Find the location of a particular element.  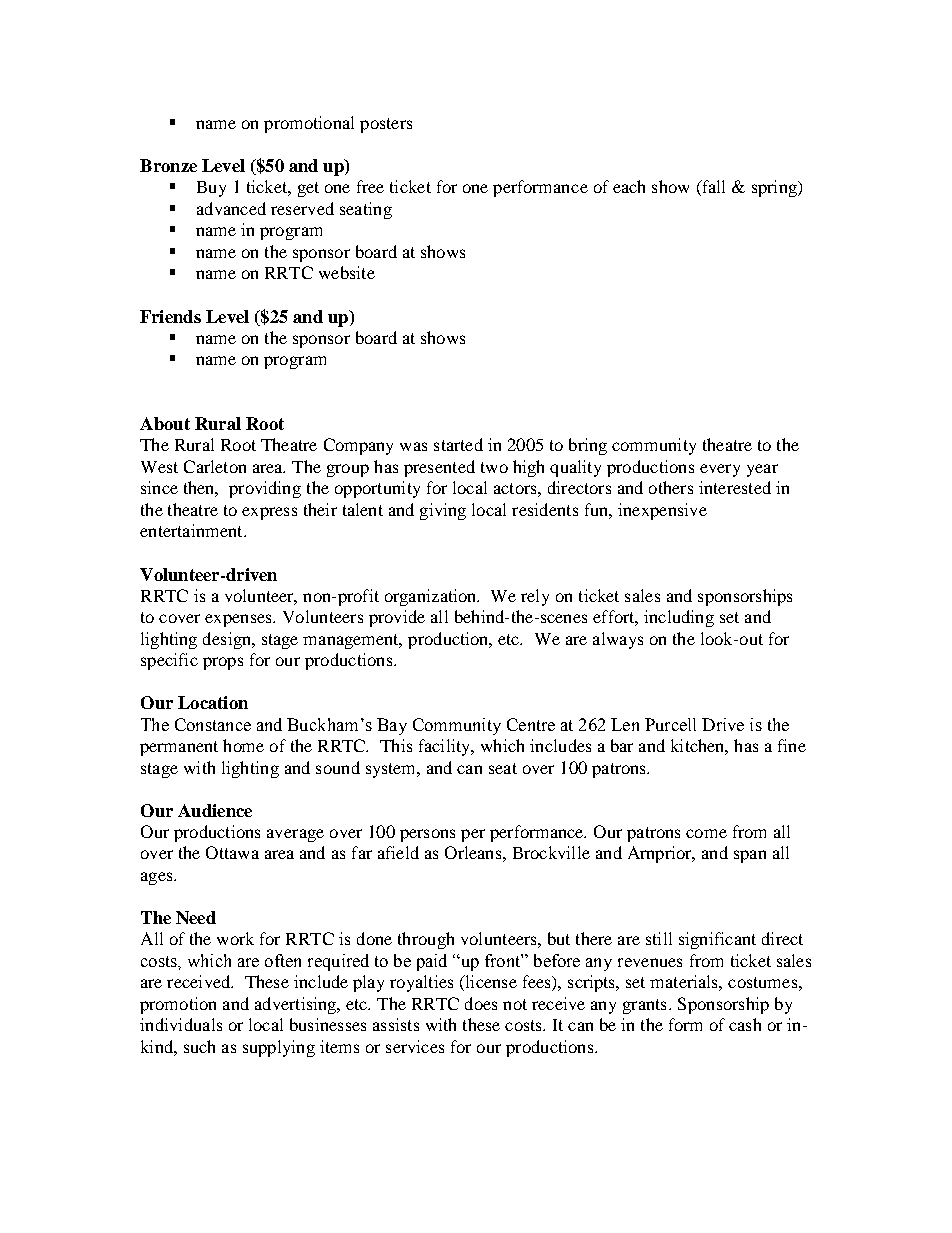

posters is located at coordinates (386, 125).
